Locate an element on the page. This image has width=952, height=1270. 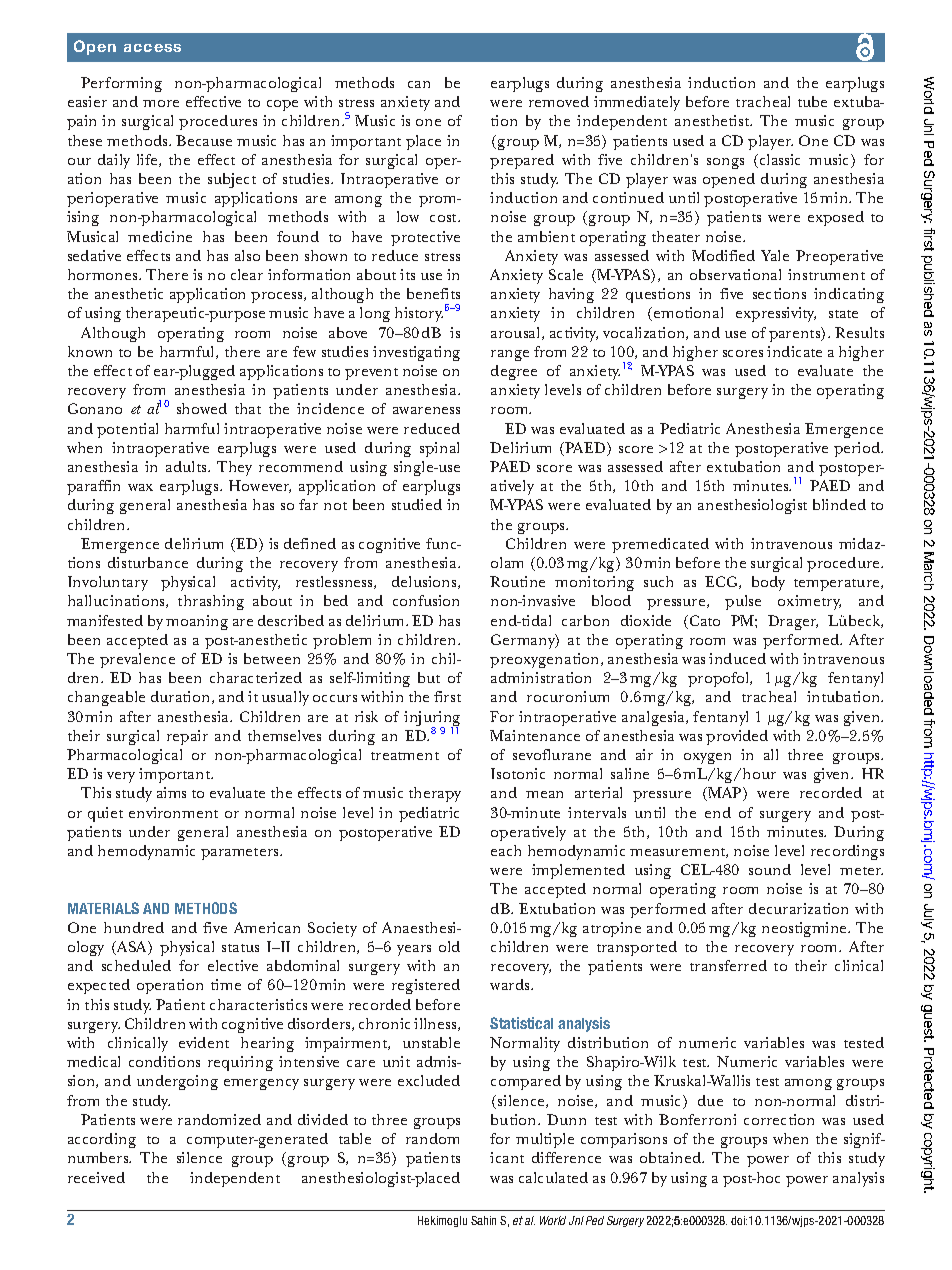
tube is located at coordinates (812, 101).
